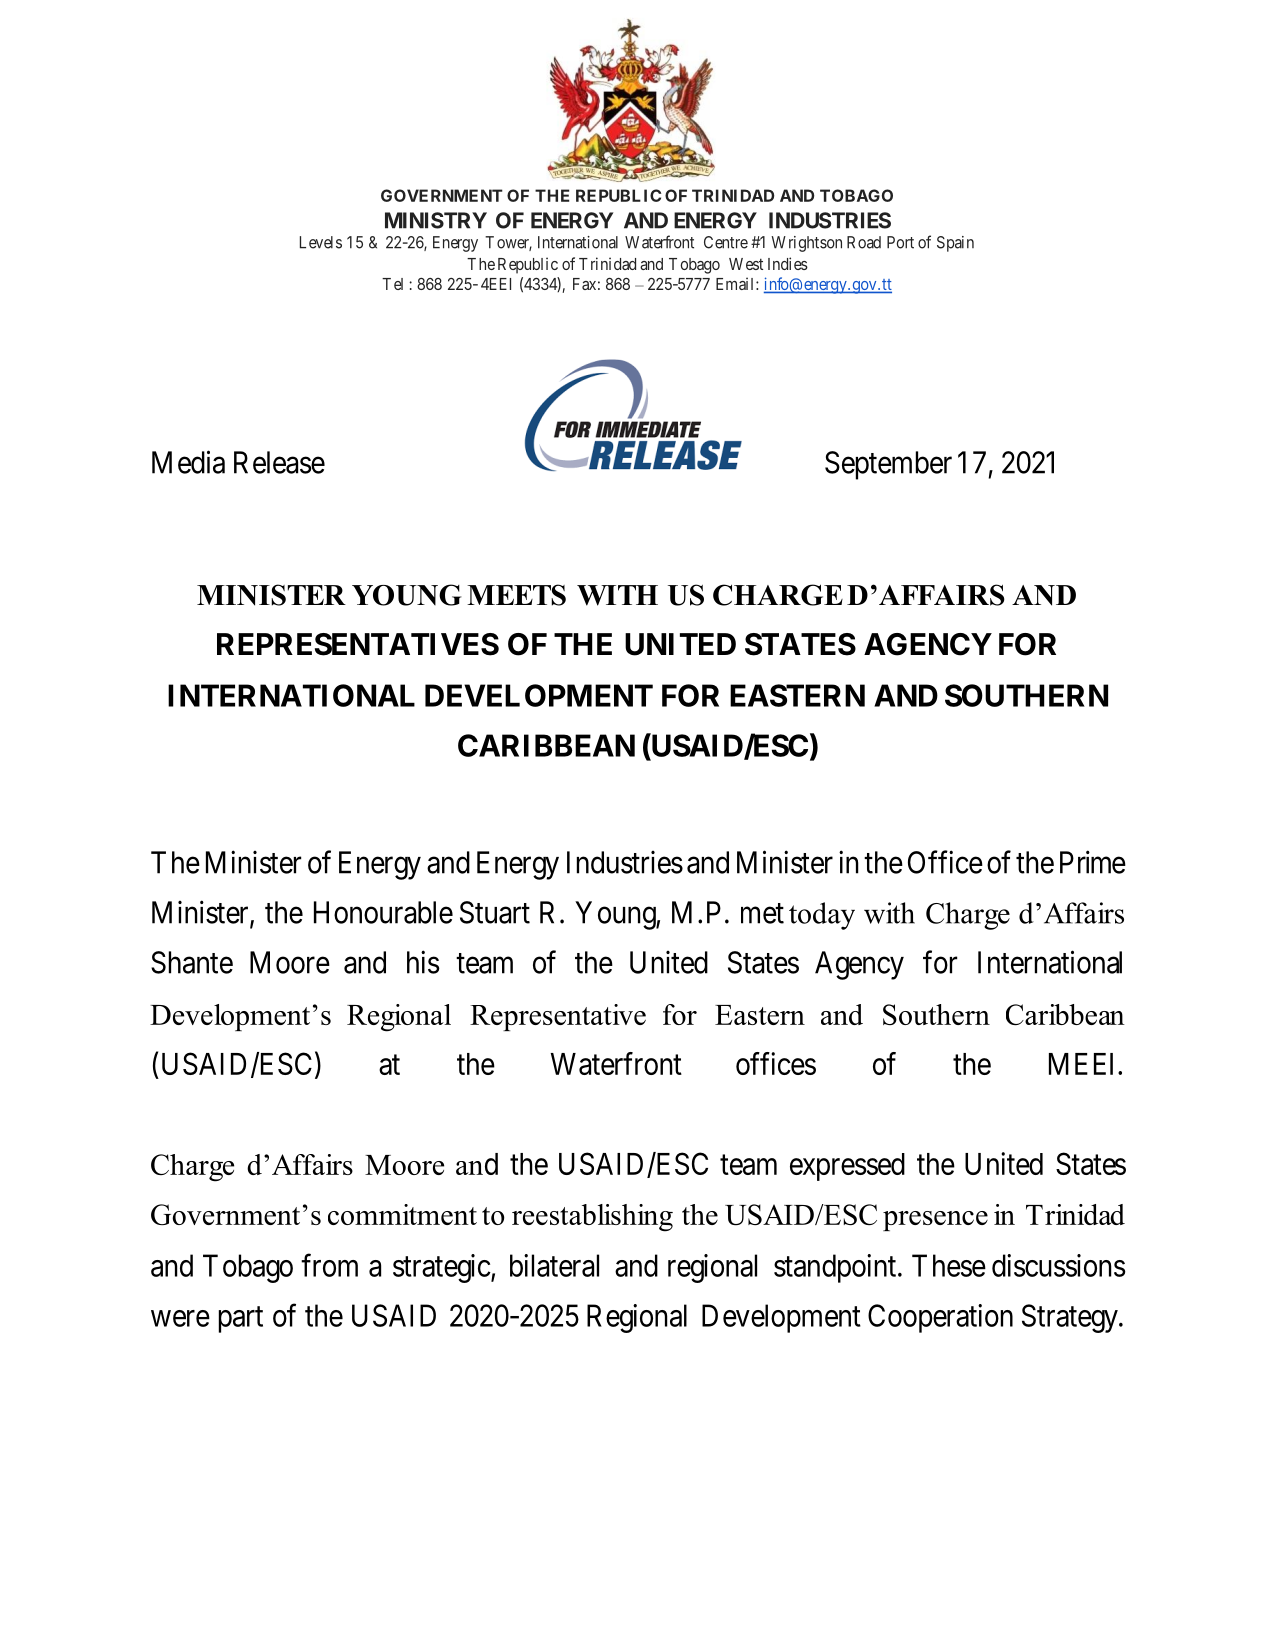  Describe the element at coordinates (955, 244) in the page. I see `Spain` at that location.
